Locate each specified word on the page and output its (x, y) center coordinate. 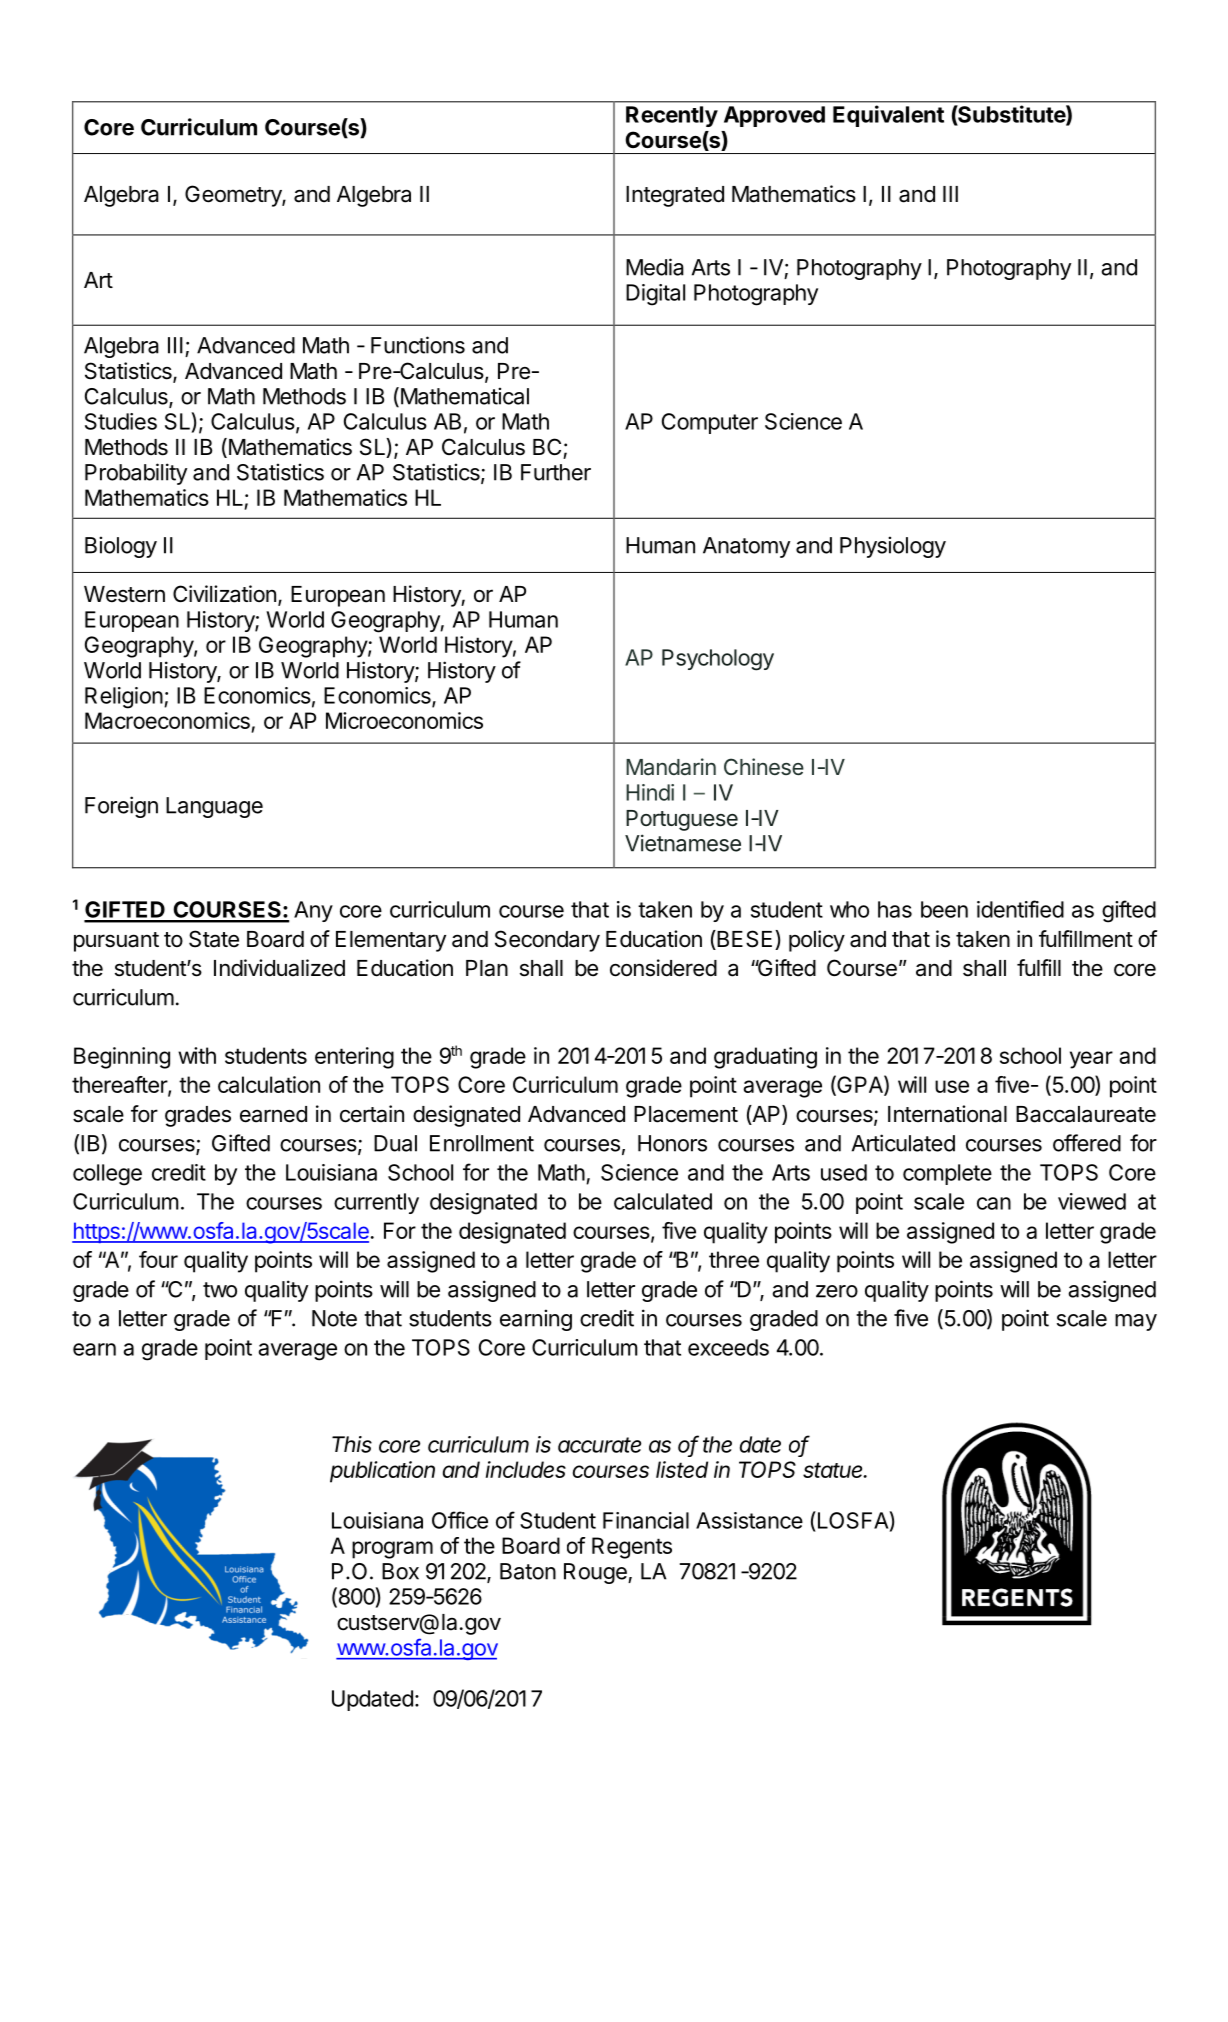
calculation (269, 1084)
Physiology (893, 547)
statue (834, 1470)
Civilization (224, 594)
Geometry (234, 196)
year (1091, 1060)
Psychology (718, 660)
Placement (686, 1114)
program (392, 1550)
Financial (646, 1520)
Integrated (675, 196)
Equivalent (888, 116)
